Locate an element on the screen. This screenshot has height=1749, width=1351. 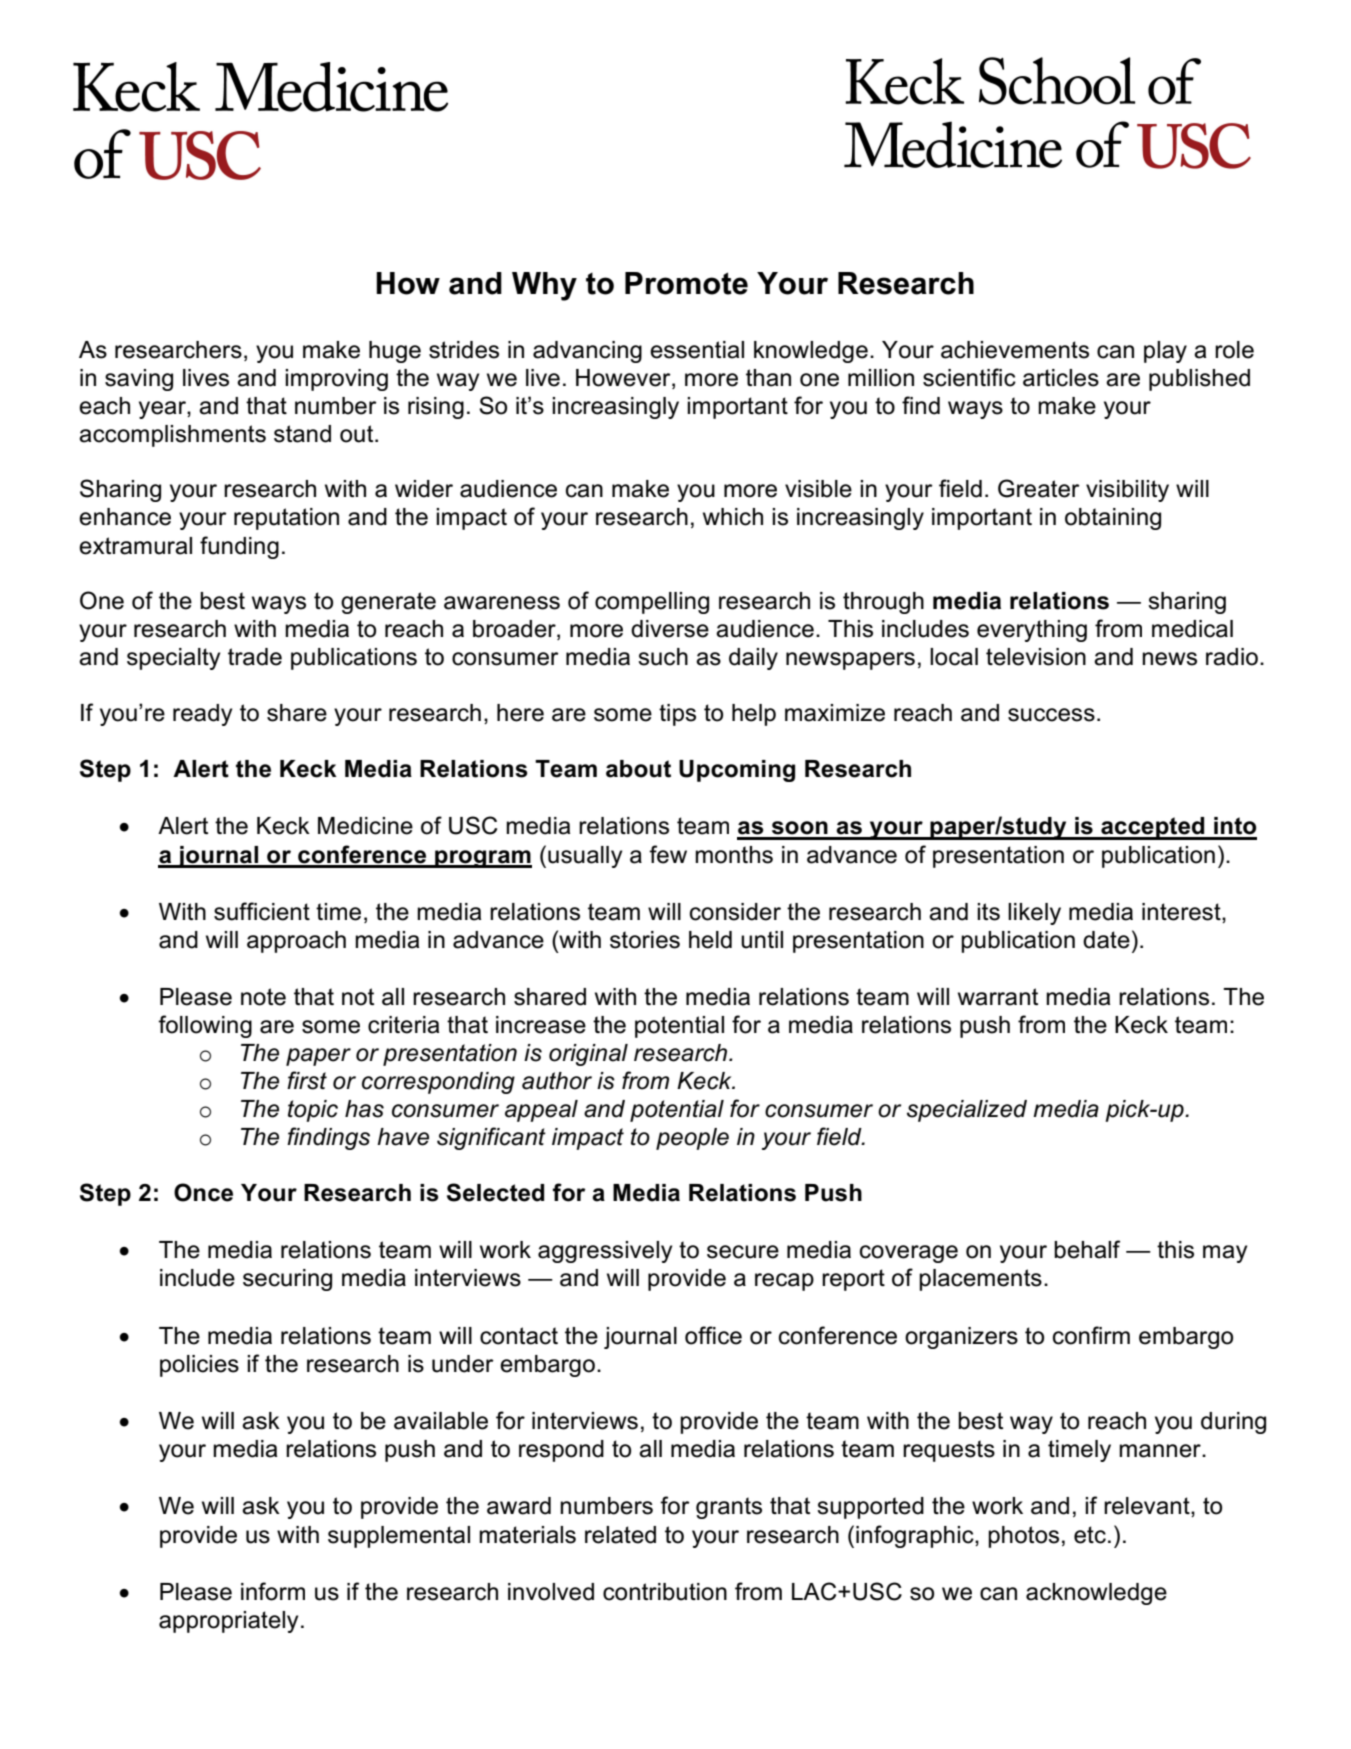
everything is located at coordinates (1032, 631).
